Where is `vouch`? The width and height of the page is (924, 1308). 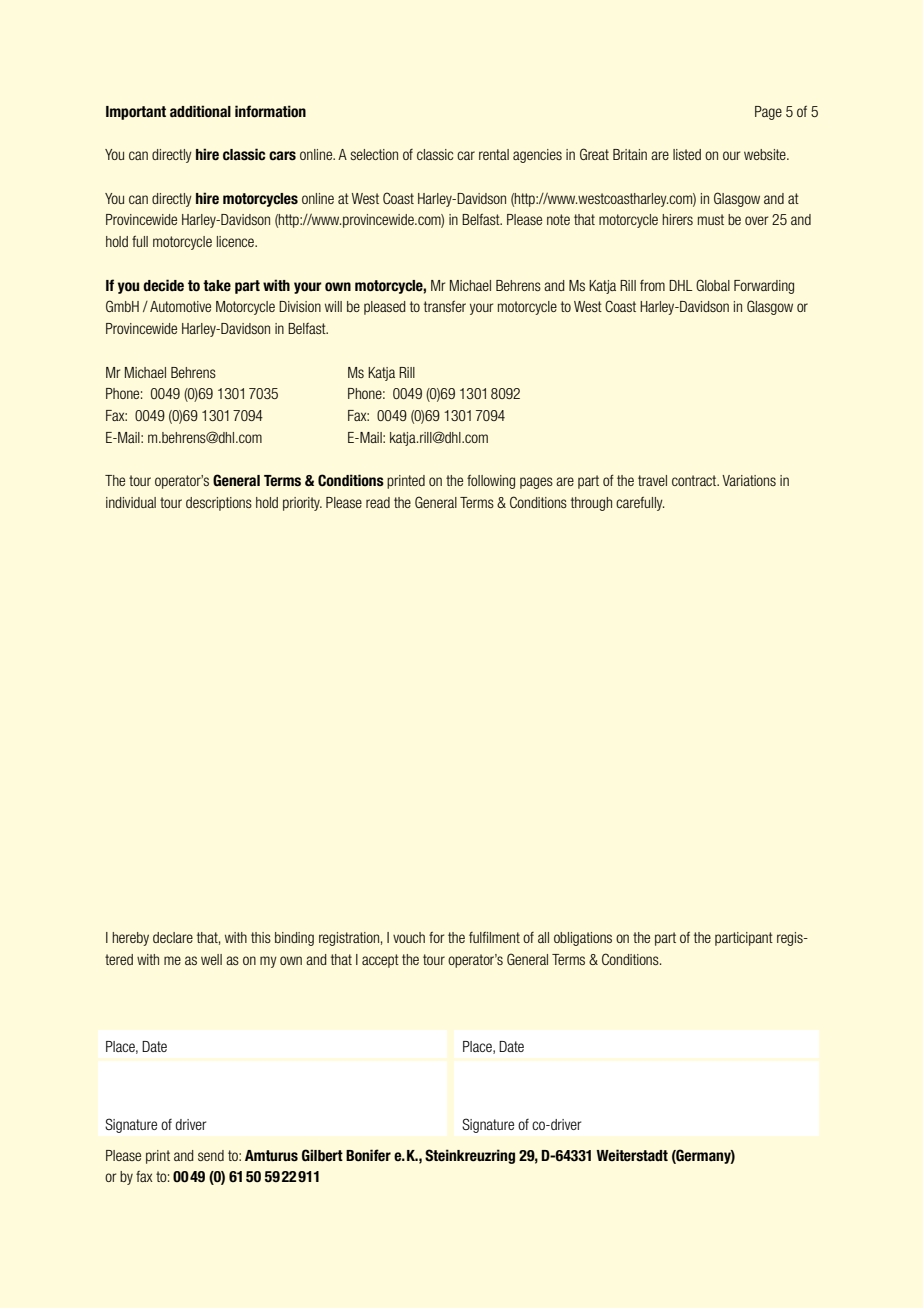 vouch is located at coordinates (409, 937).
